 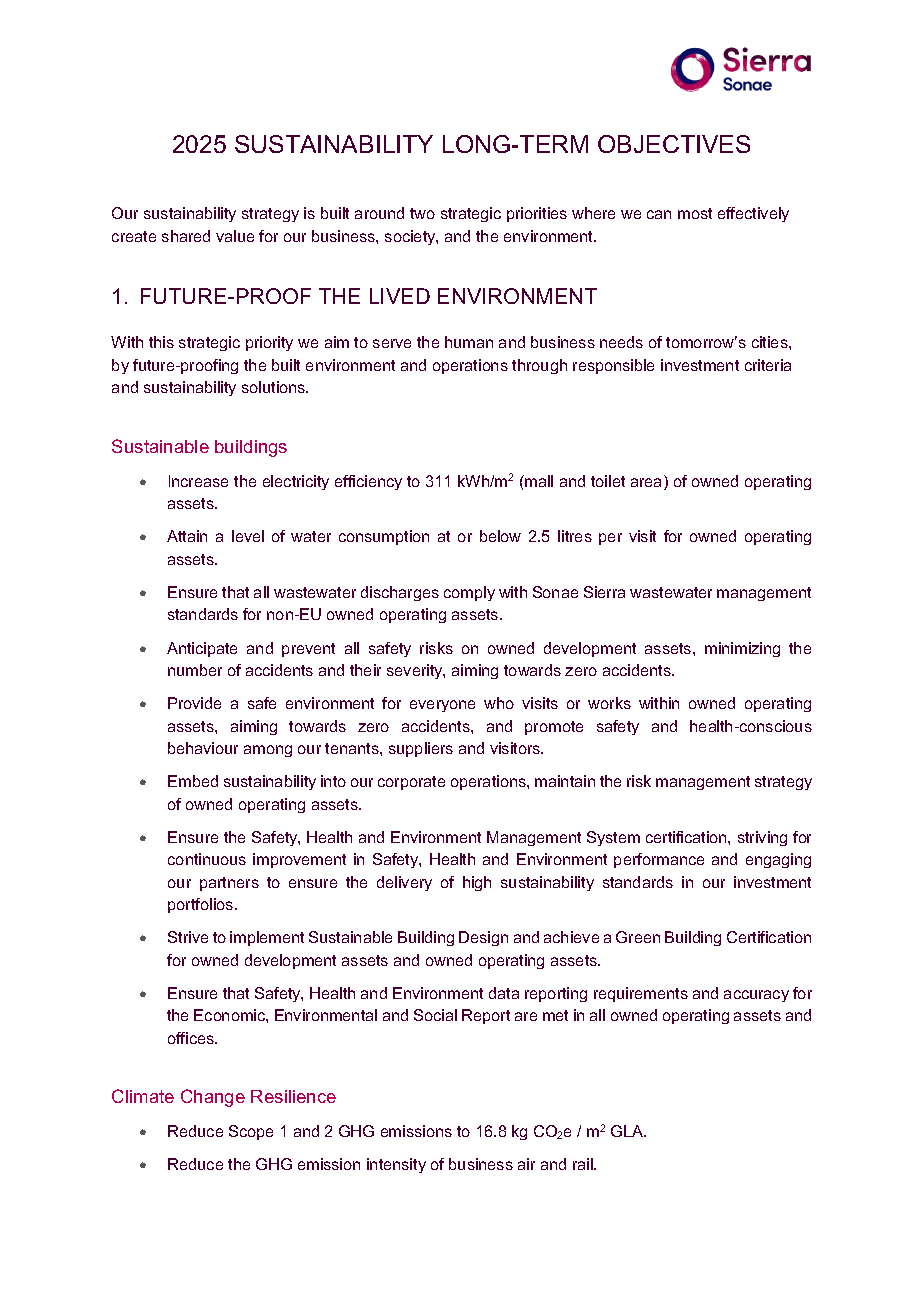 I want to click on value, so click(x=235, y=236).
